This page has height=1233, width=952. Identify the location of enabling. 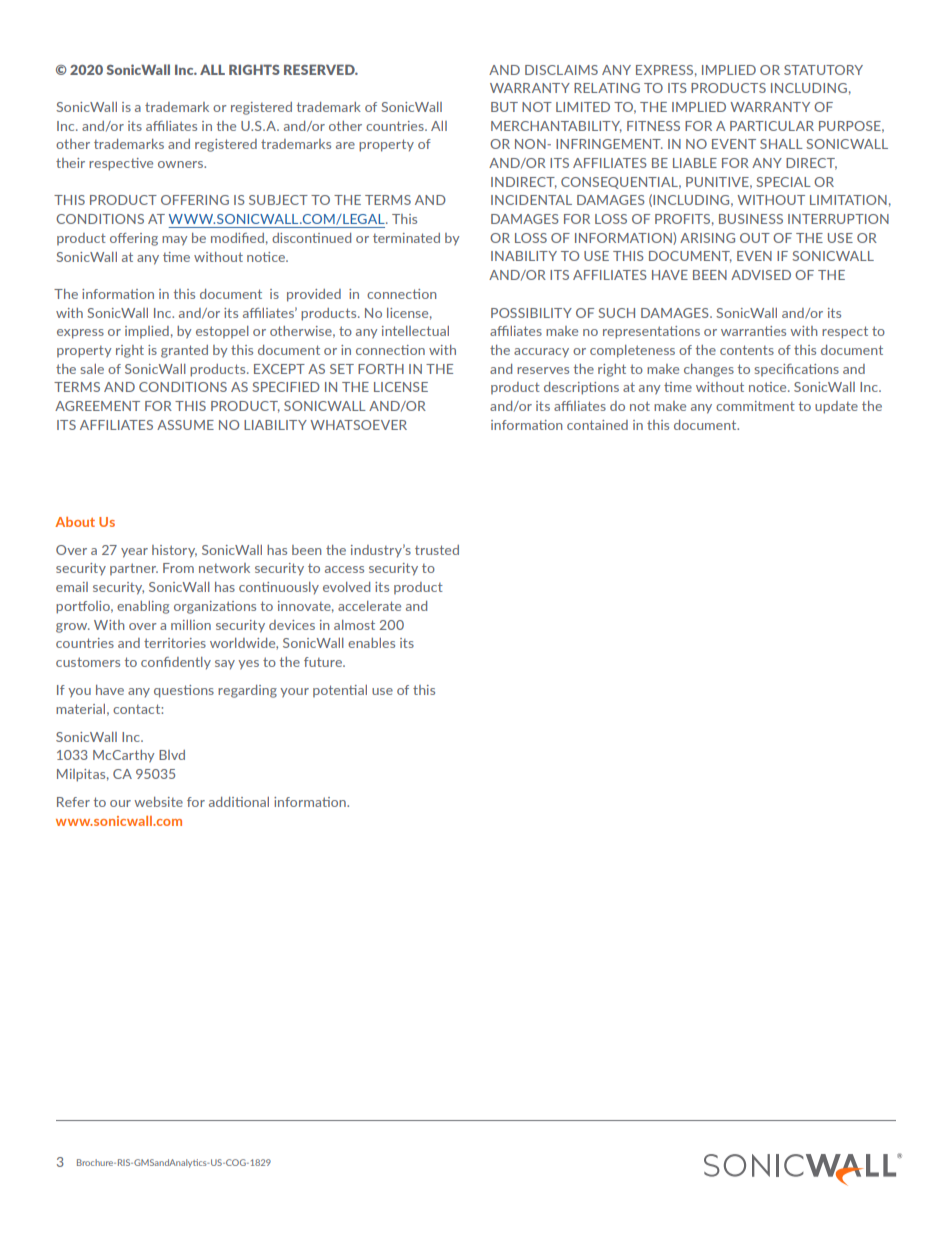
(143, 607).
